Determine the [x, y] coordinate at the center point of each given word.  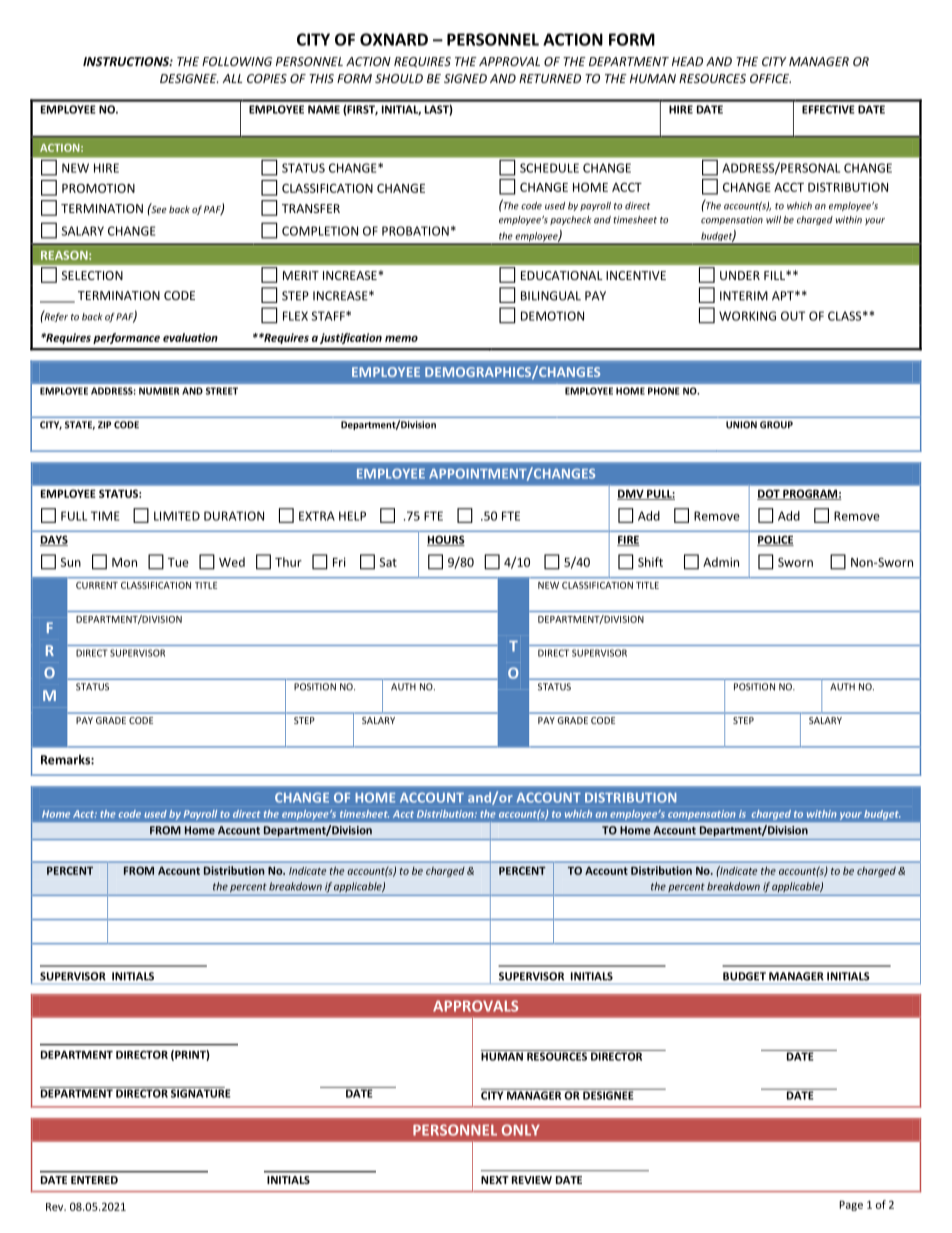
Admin [721, 562]
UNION [741, 425]
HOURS [446, 540]
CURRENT [97, 585]
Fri [339, 562]
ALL [232, 78]
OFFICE [770, 78]
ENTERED [94, 1180]
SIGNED [465, 78]
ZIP [104, 425]
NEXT [495, 1180]
